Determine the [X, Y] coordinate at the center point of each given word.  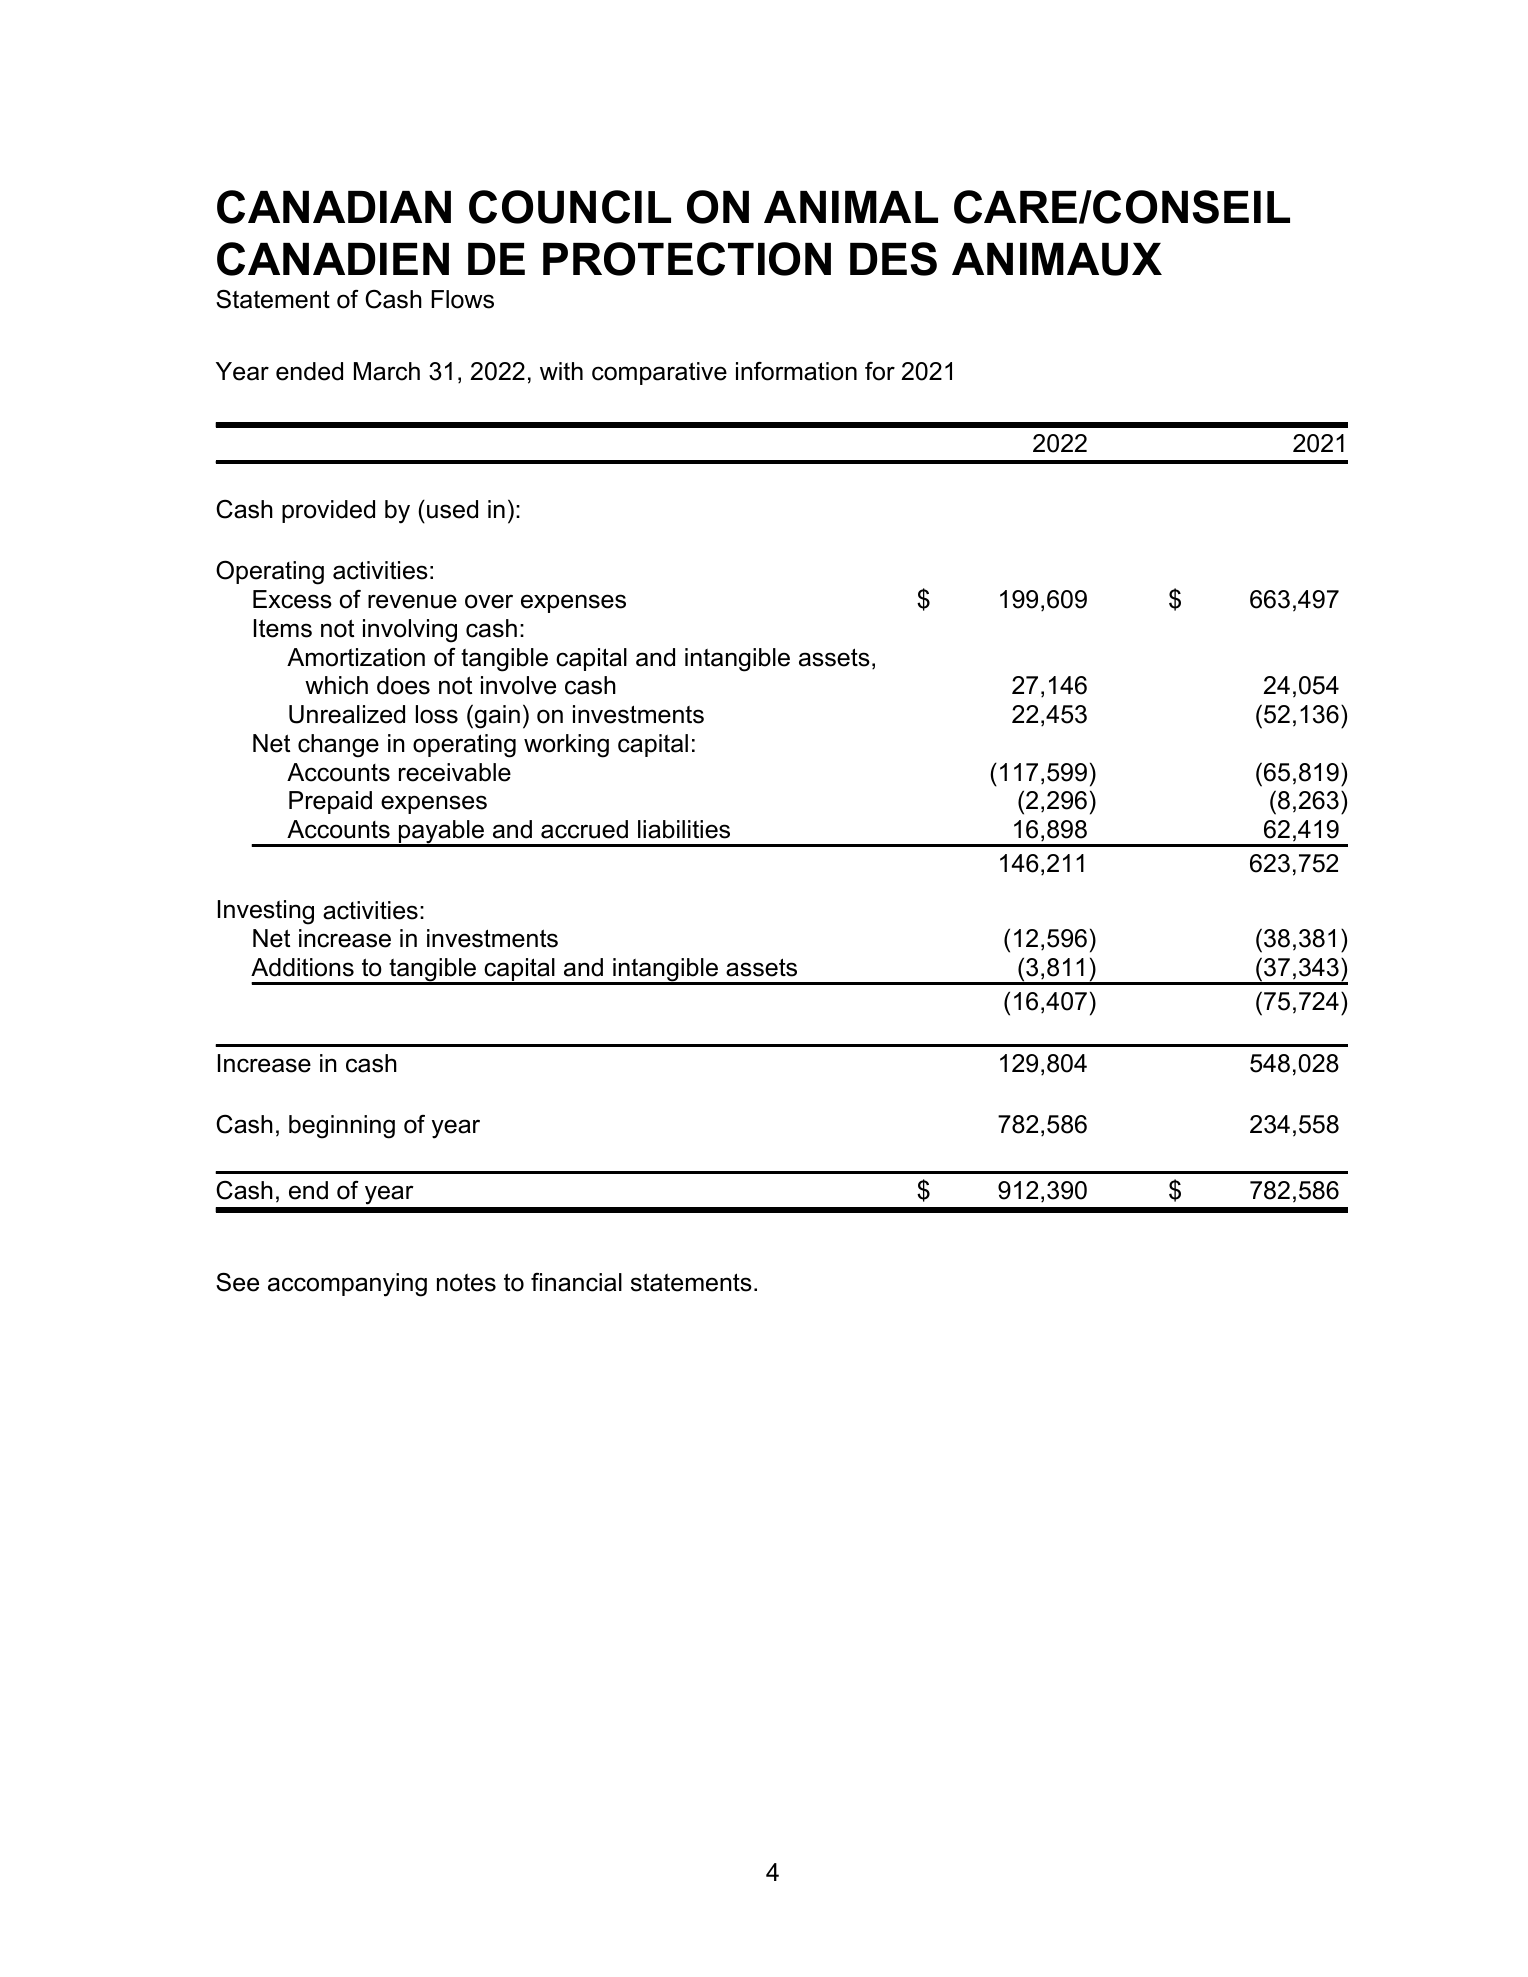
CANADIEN [333, 259]
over [489, 601]
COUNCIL [570, 207]
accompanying [347, 1285]
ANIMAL [851, 207]
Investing [266, 912]
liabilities [684, 829]
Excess [292, 599]
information [796, 371]
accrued [584, 829]
